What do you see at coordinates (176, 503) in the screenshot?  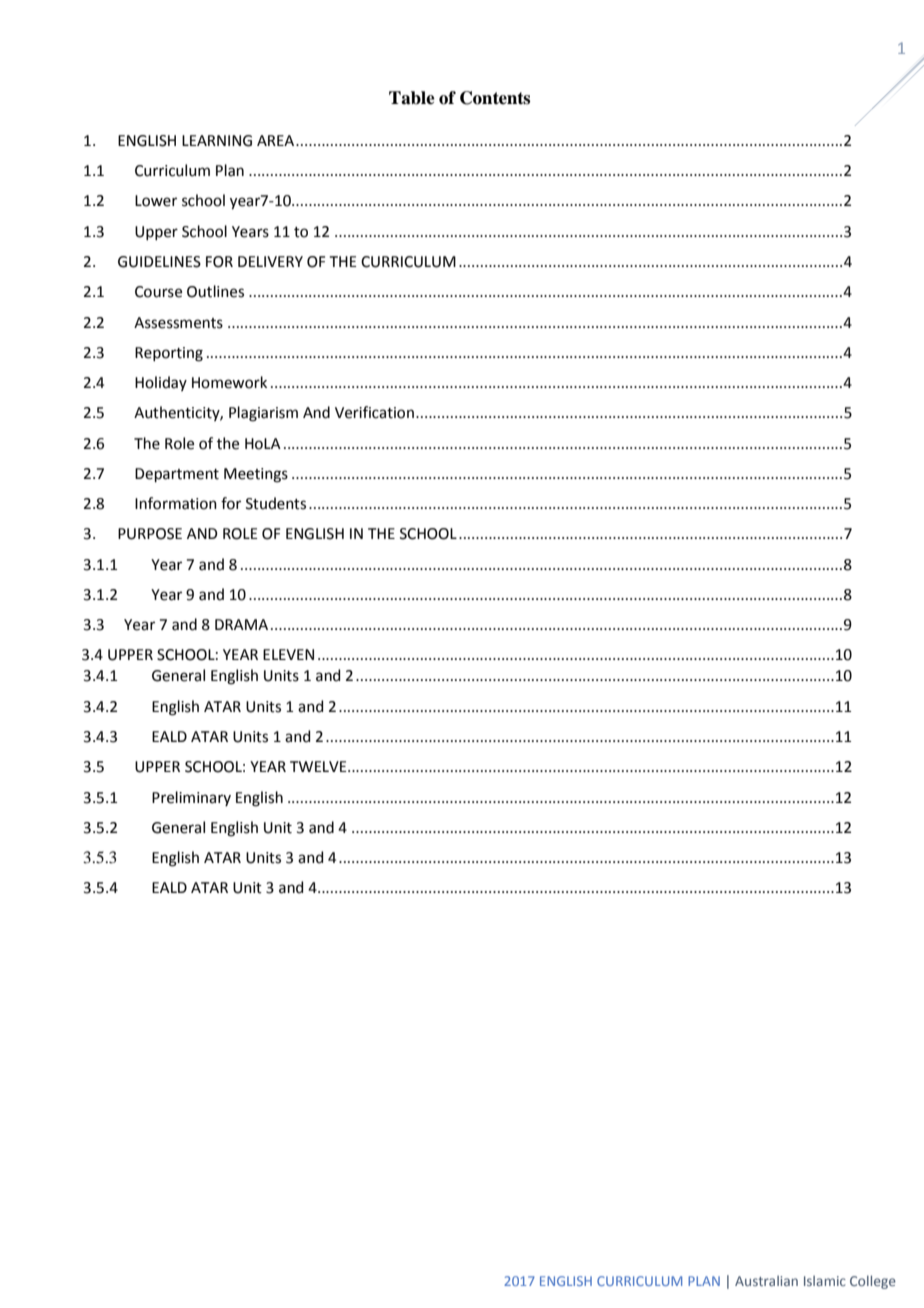 I see `Information` at bounding box center [176, 503].
